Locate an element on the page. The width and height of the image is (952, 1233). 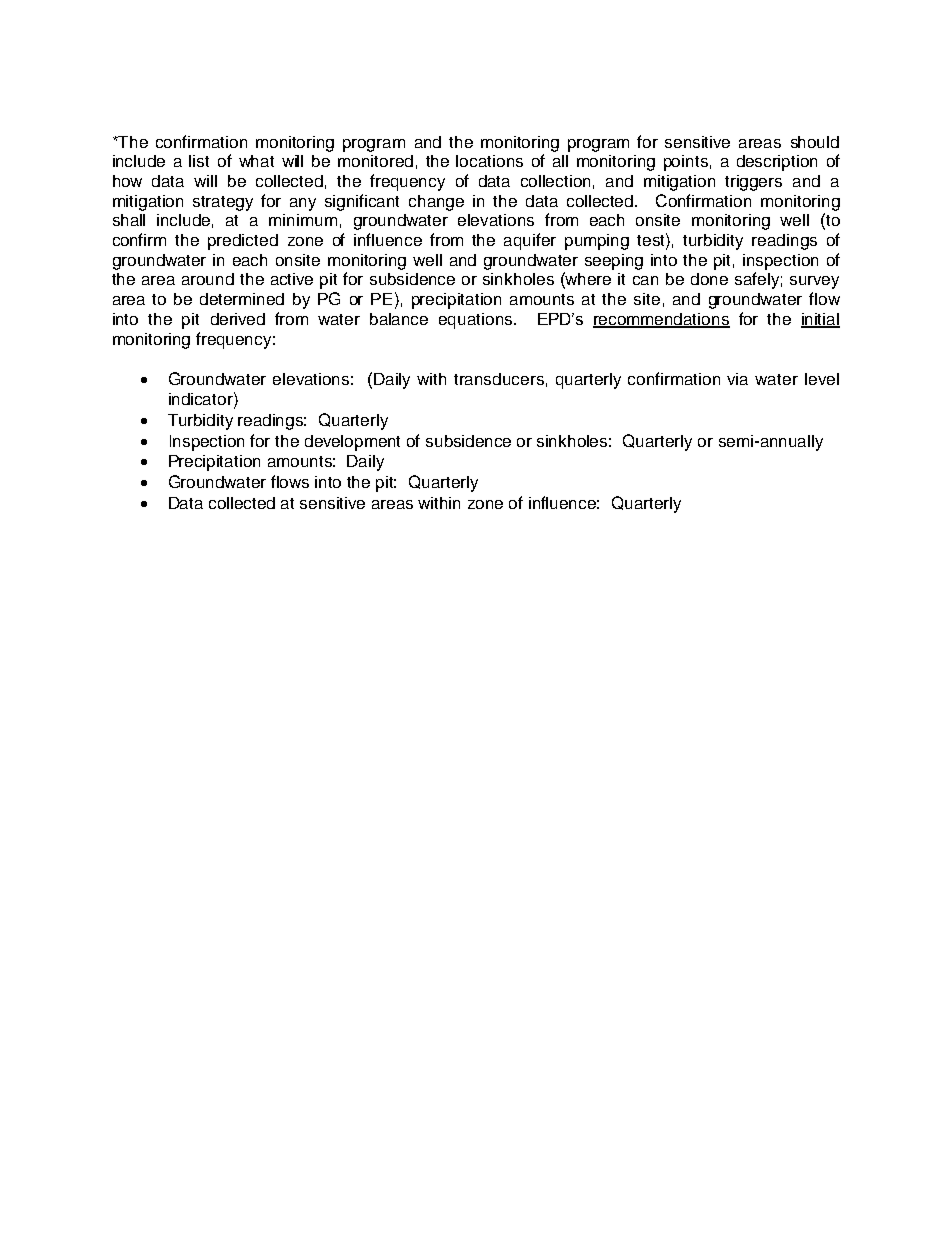
done is located at coordinates (709, 279).
